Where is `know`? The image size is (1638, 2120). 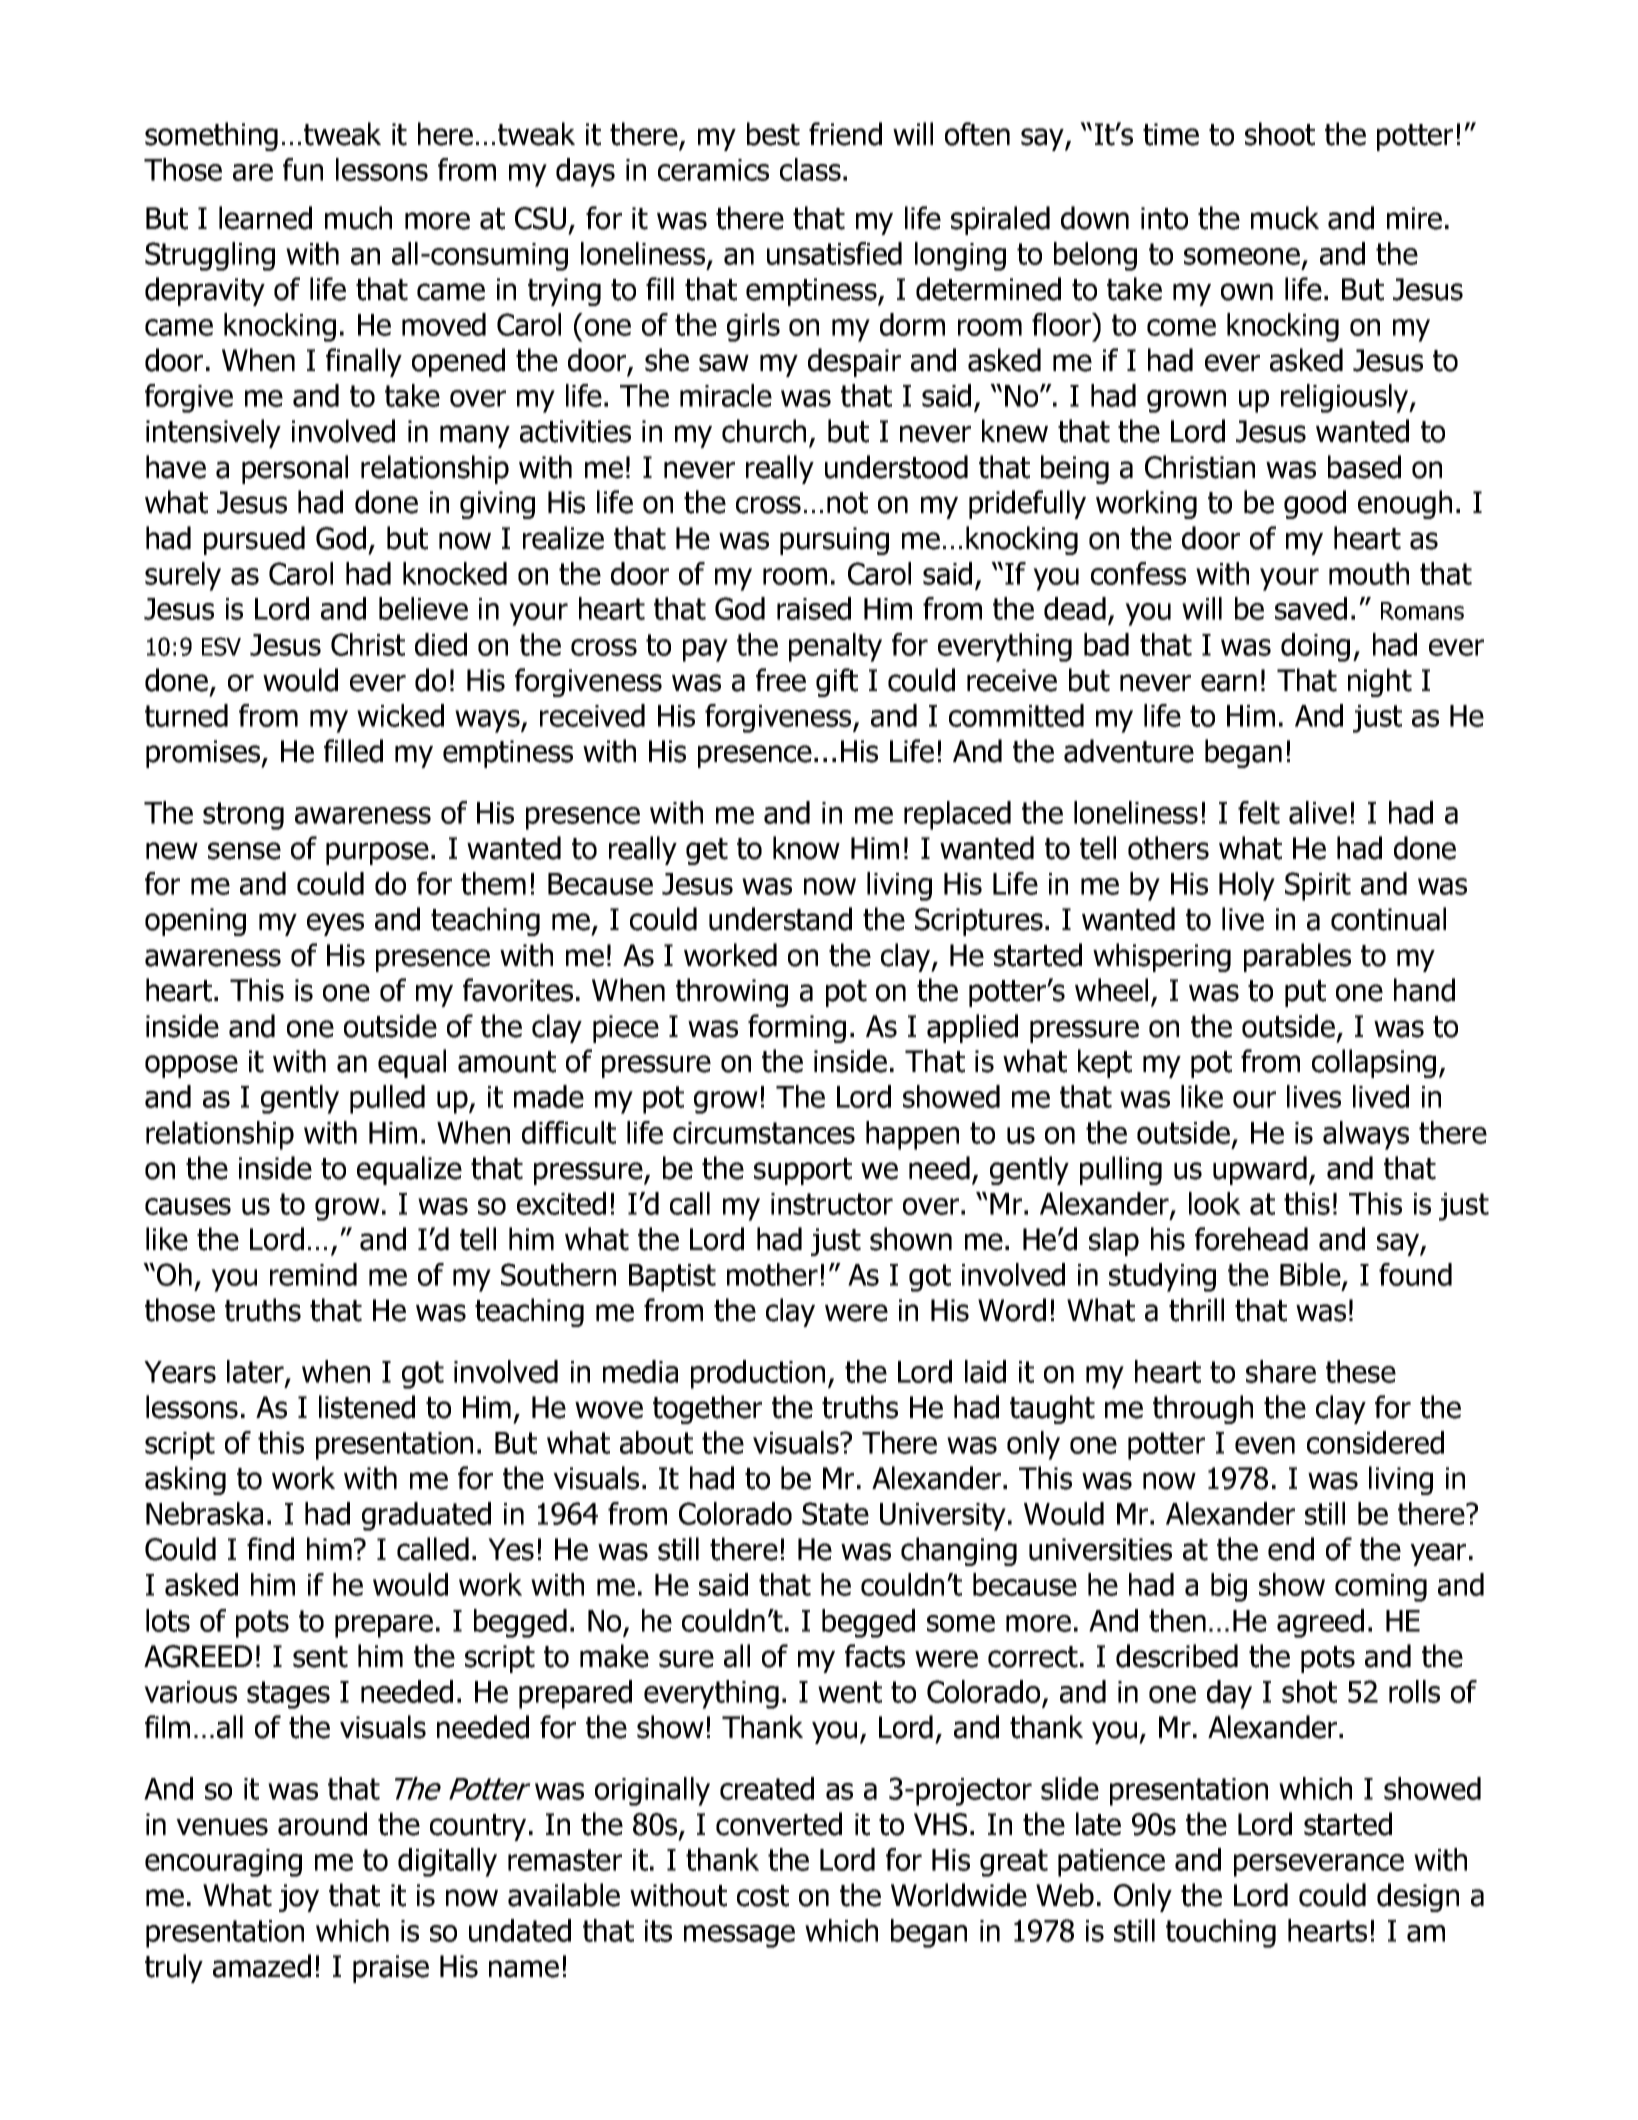 know is located at coordinates (806, 848).
